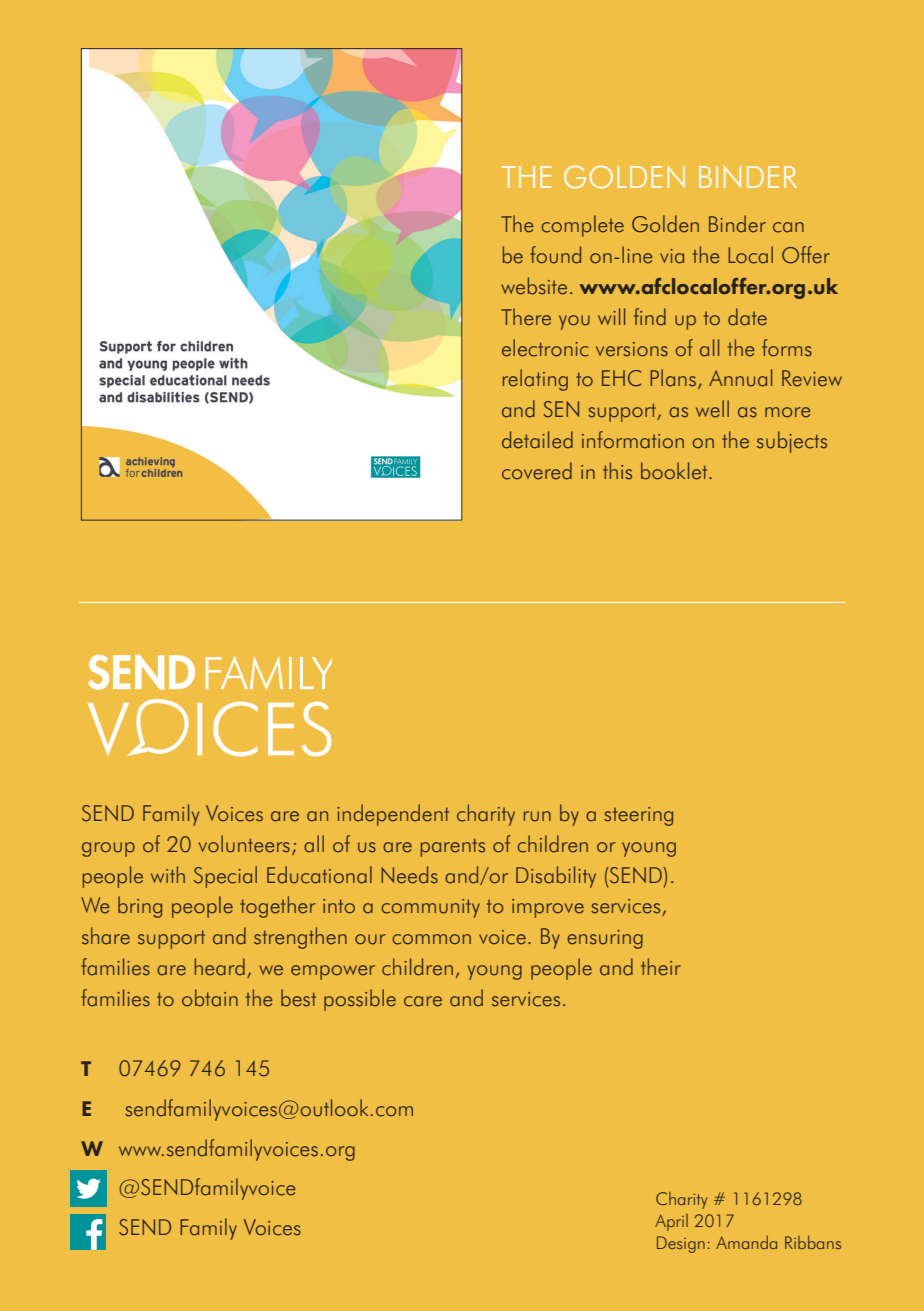 The width and height of the image is (924, 1311). Describe the element at coordinates (526, 317) in the image. I see `There` at that location.
